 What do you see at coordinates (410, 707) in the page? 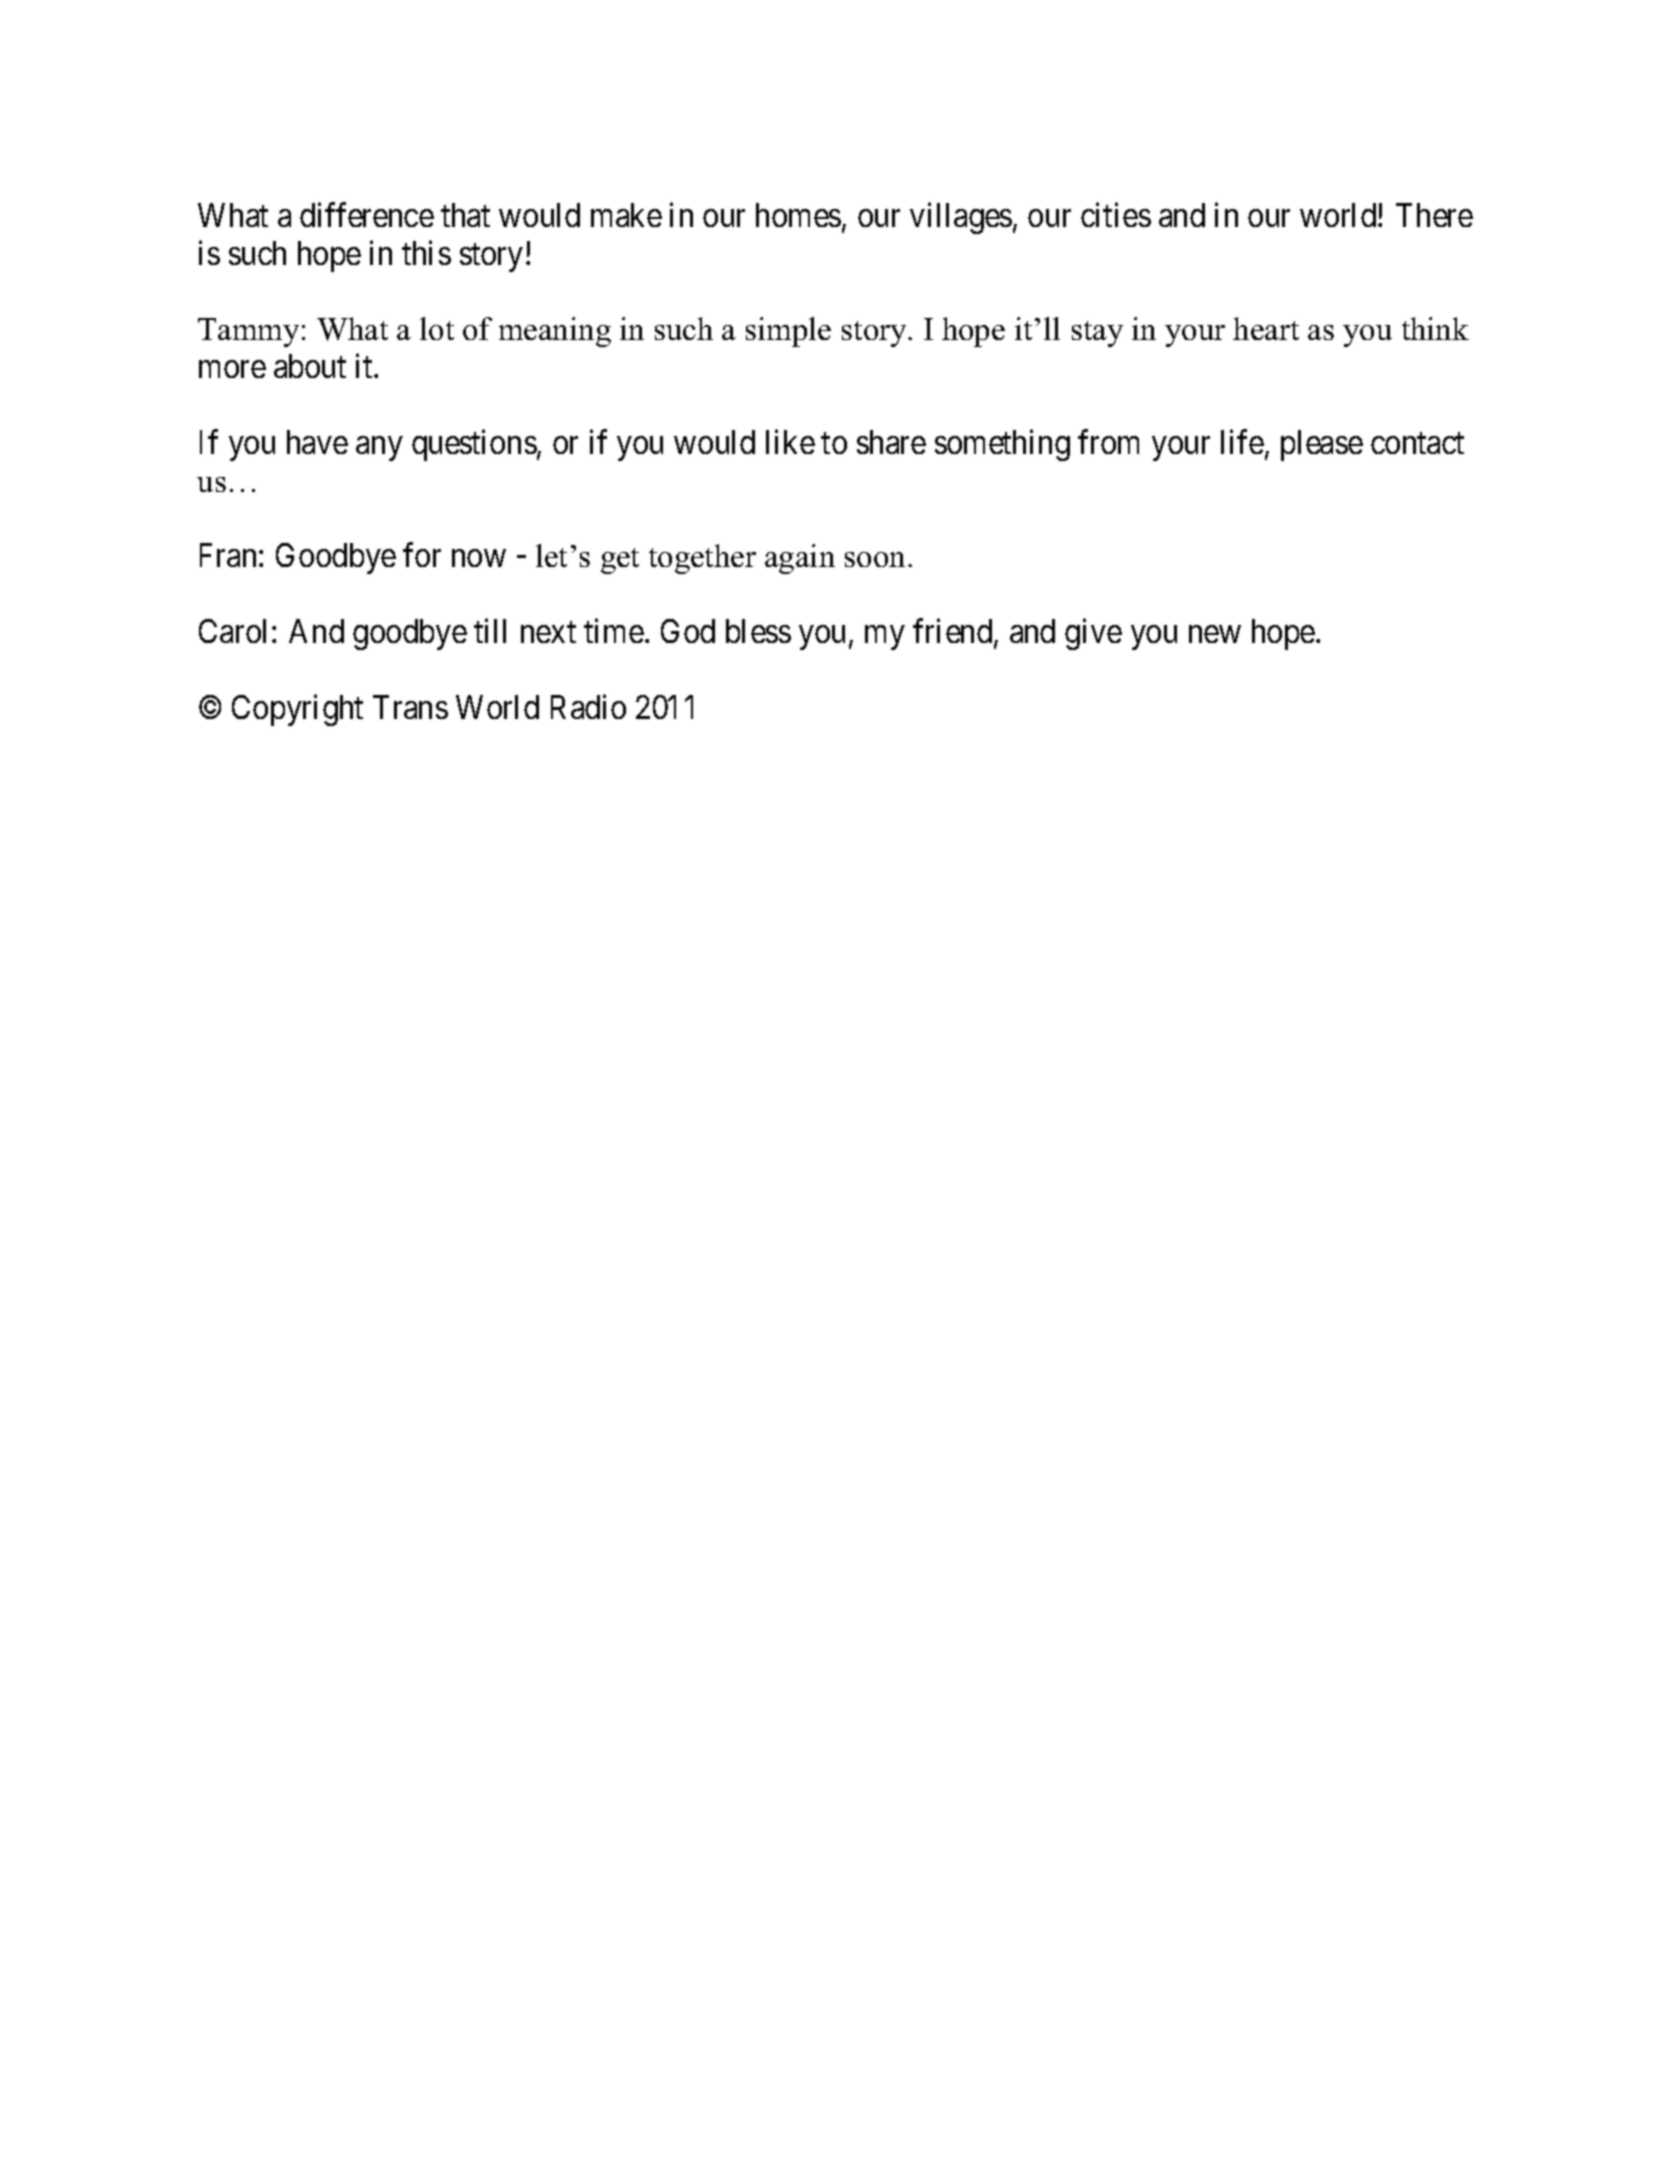
I see `Trans` at bounding box center [410, 707].
